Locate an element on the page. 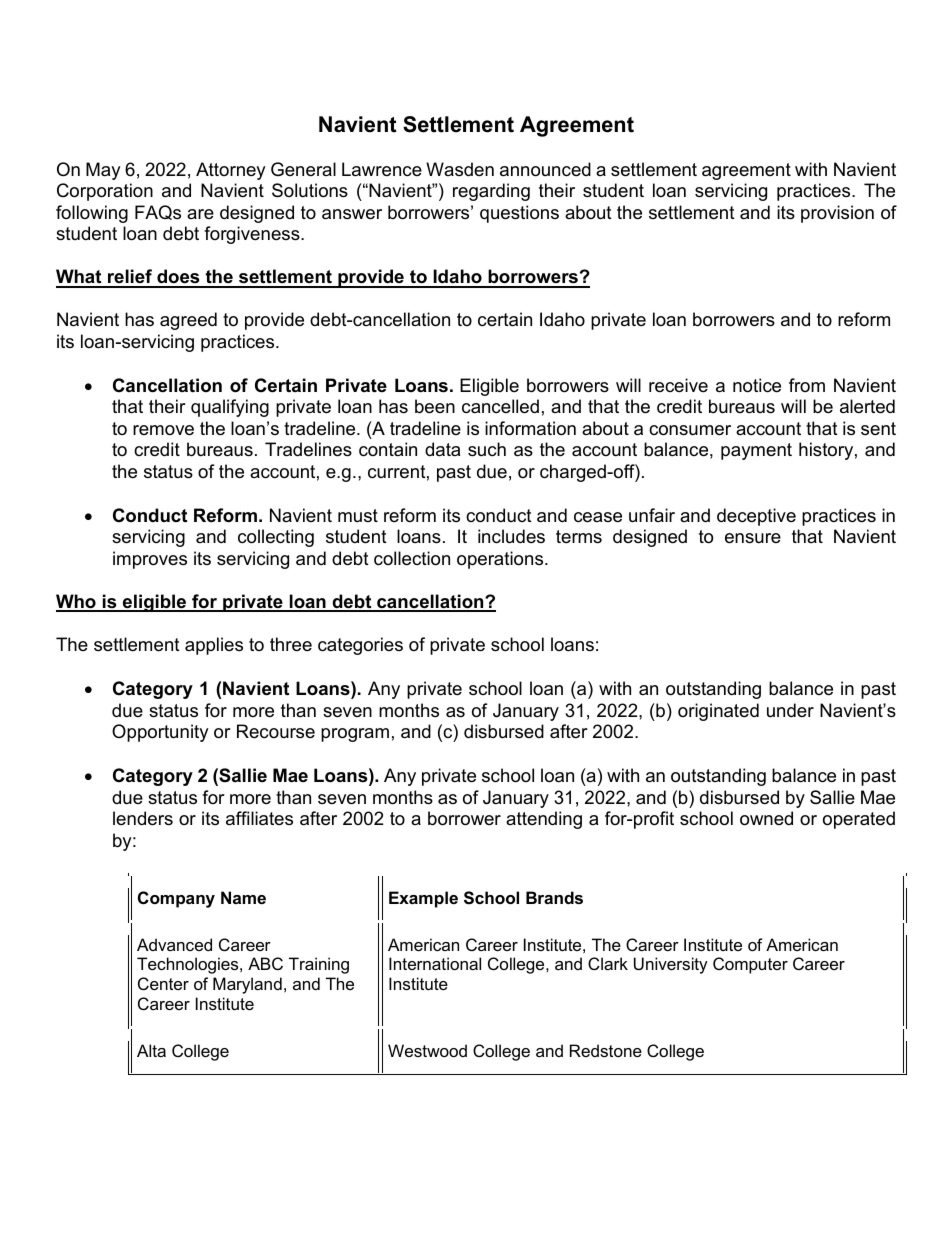  ensure is located at coordinates (753, 538).
